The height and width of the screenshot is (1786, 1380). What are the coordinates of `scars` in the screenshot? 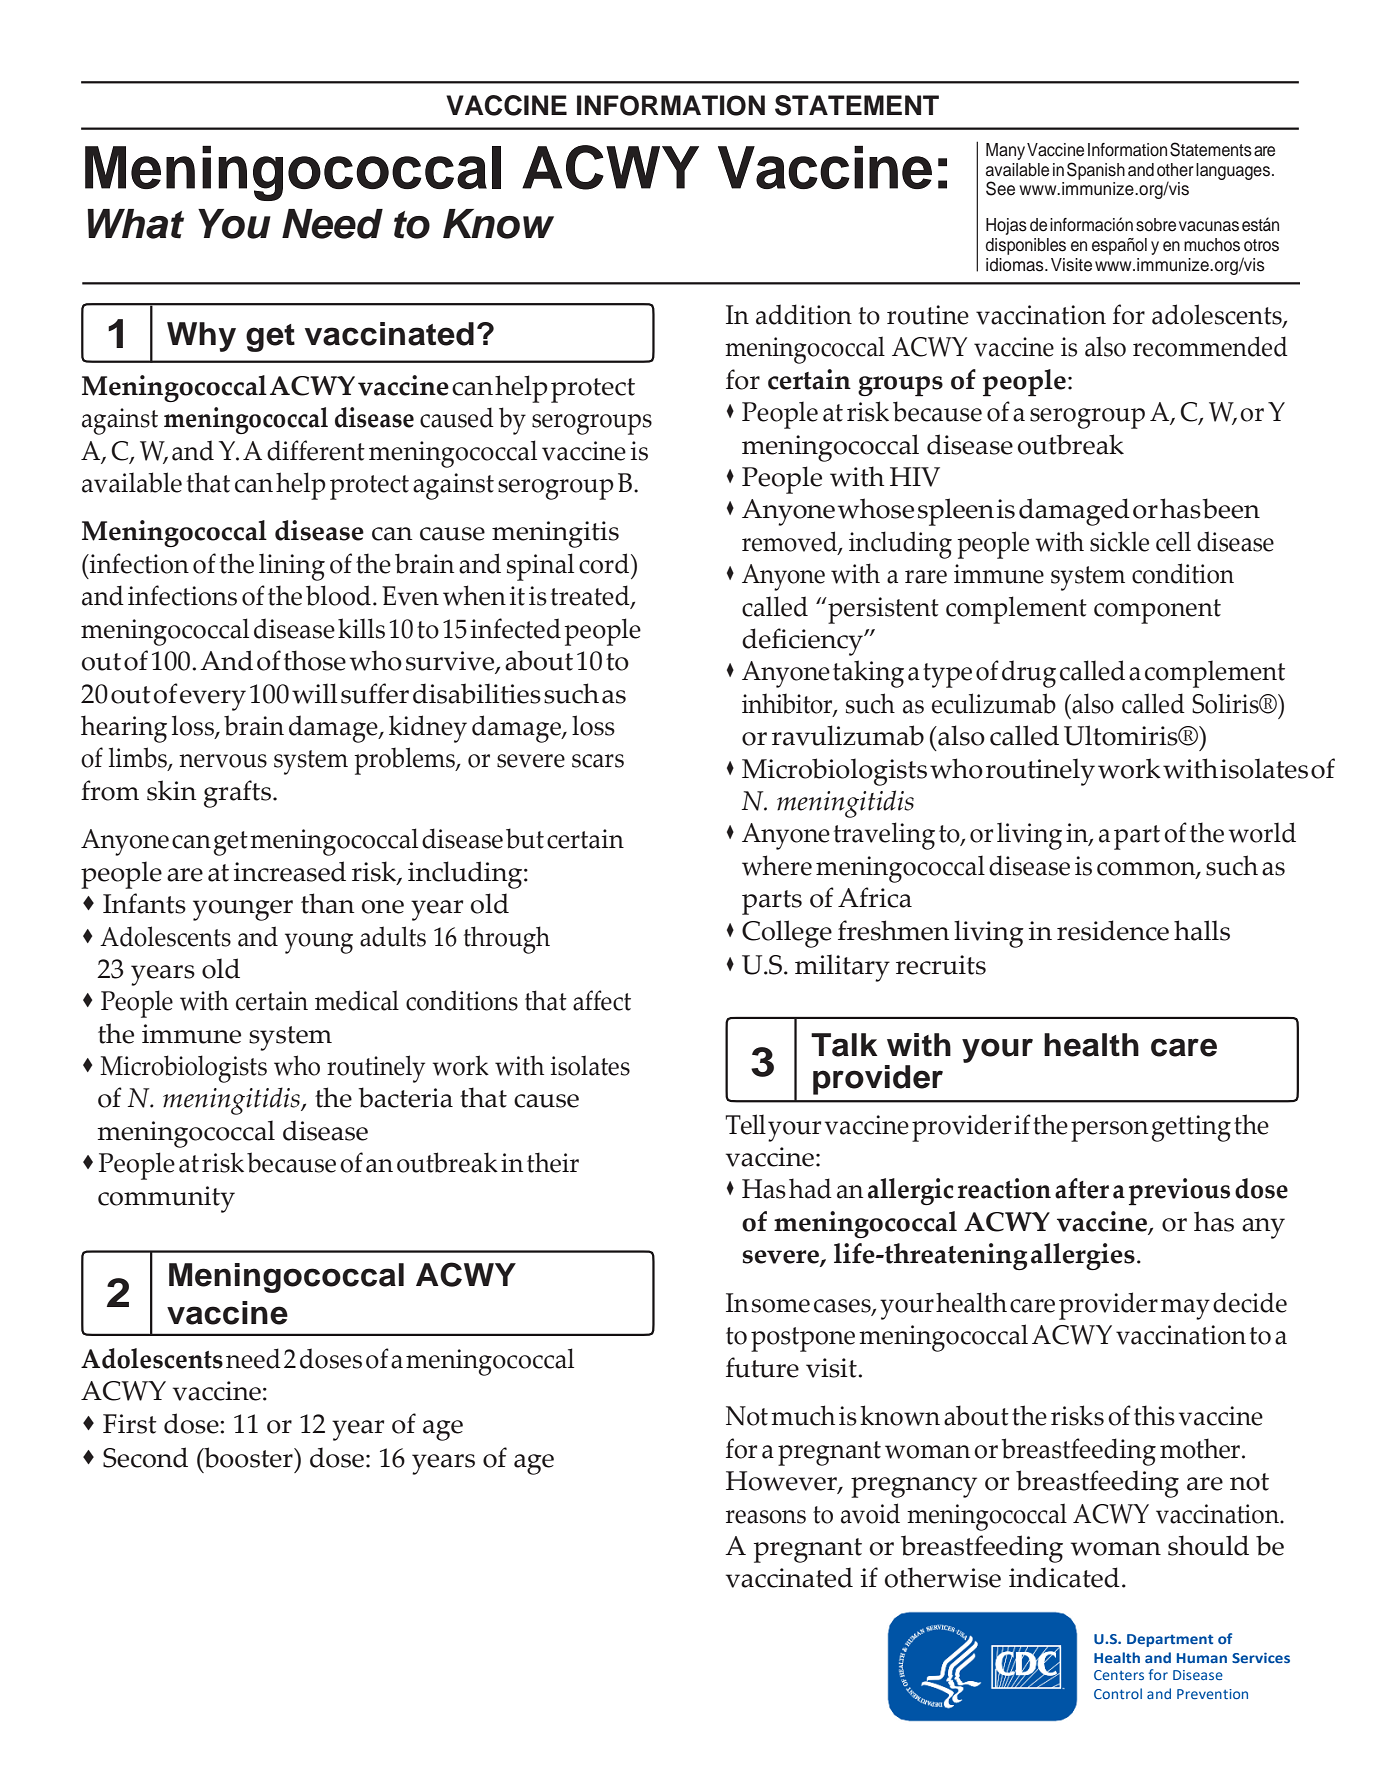 It's located at (598, 761).
